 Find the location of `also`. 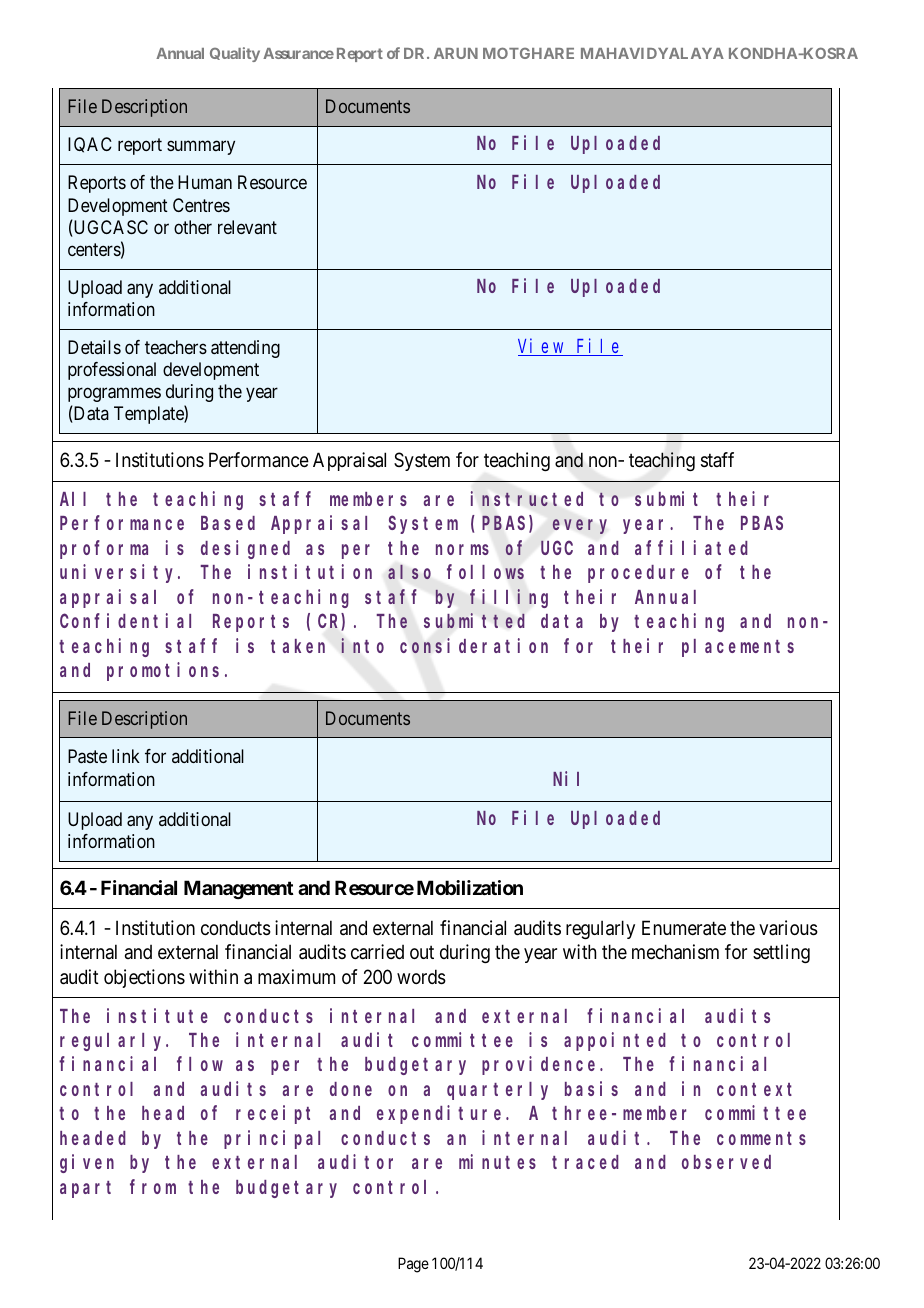

also is located at coordinates (409, 572).
